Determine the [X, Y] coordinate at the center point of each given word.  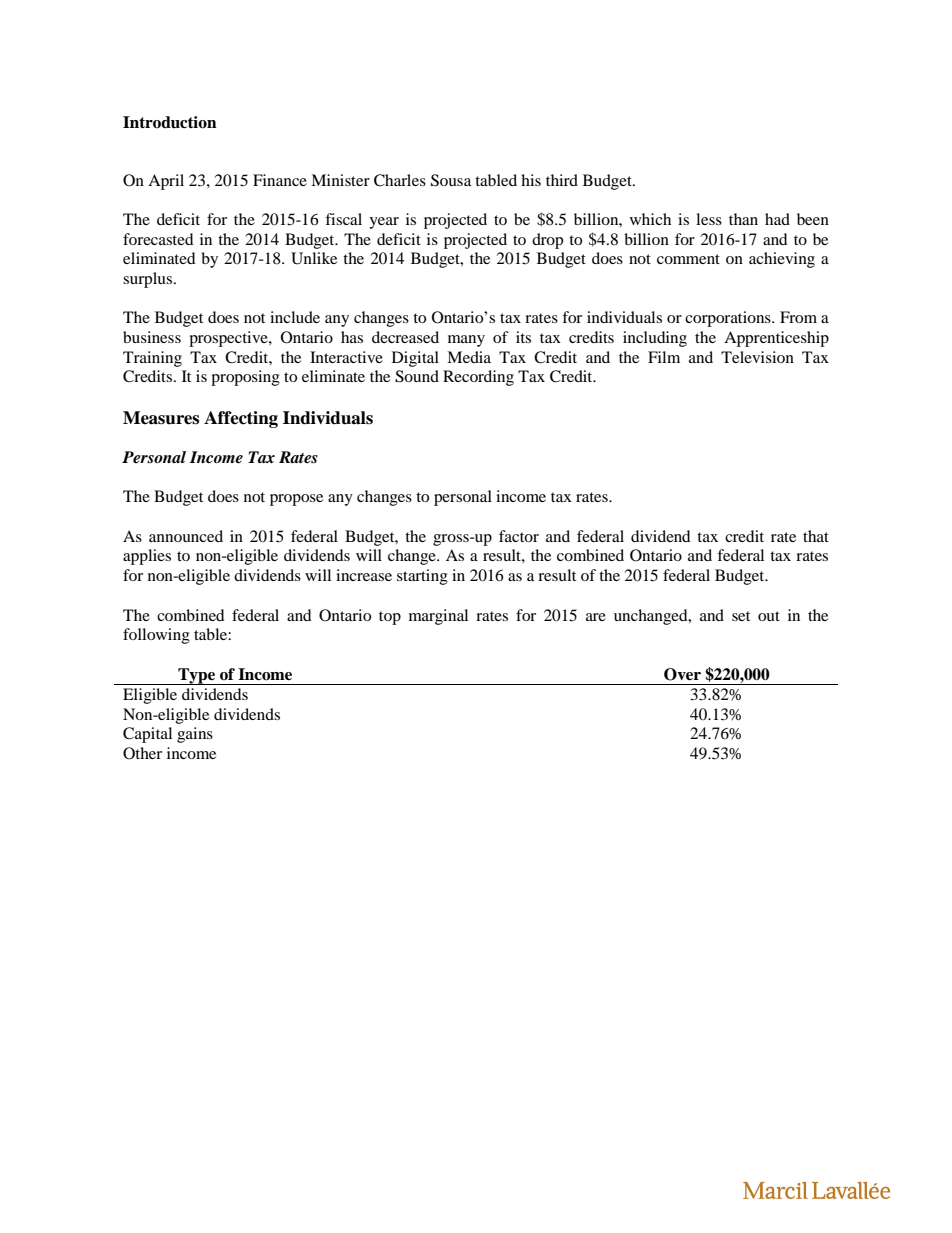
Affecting [241, 419]
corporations [729, 319]
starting [422, 577]
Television [757, 357]
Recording [478, 378]
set [741, 616]
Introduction [170, 122]
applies [147, 557]
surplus [149, 280]
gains [195, 735]
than [743, 219]
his [531, 180]
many [466, 341]
